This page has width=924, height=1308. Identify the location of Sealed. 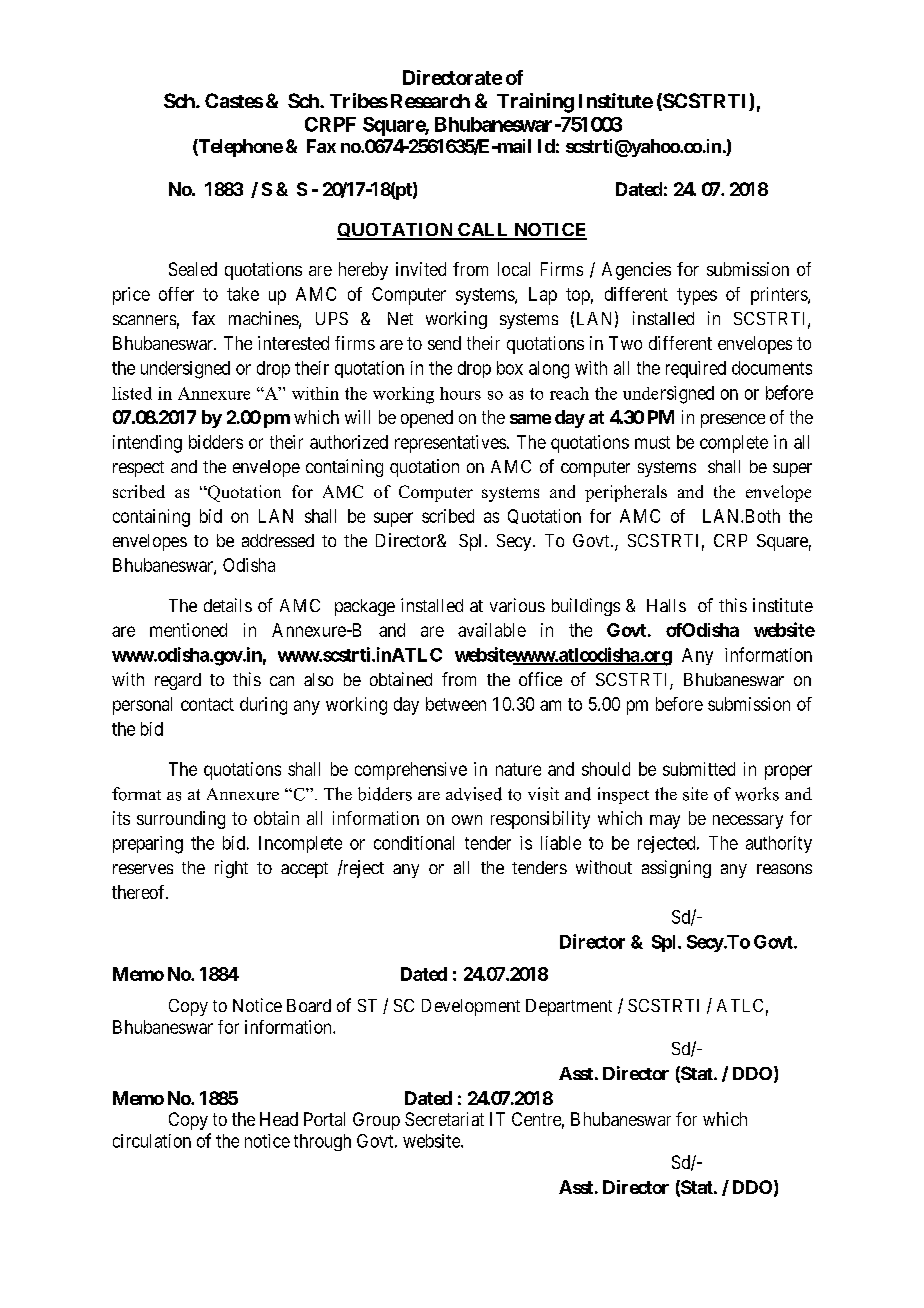
(193, 269).
